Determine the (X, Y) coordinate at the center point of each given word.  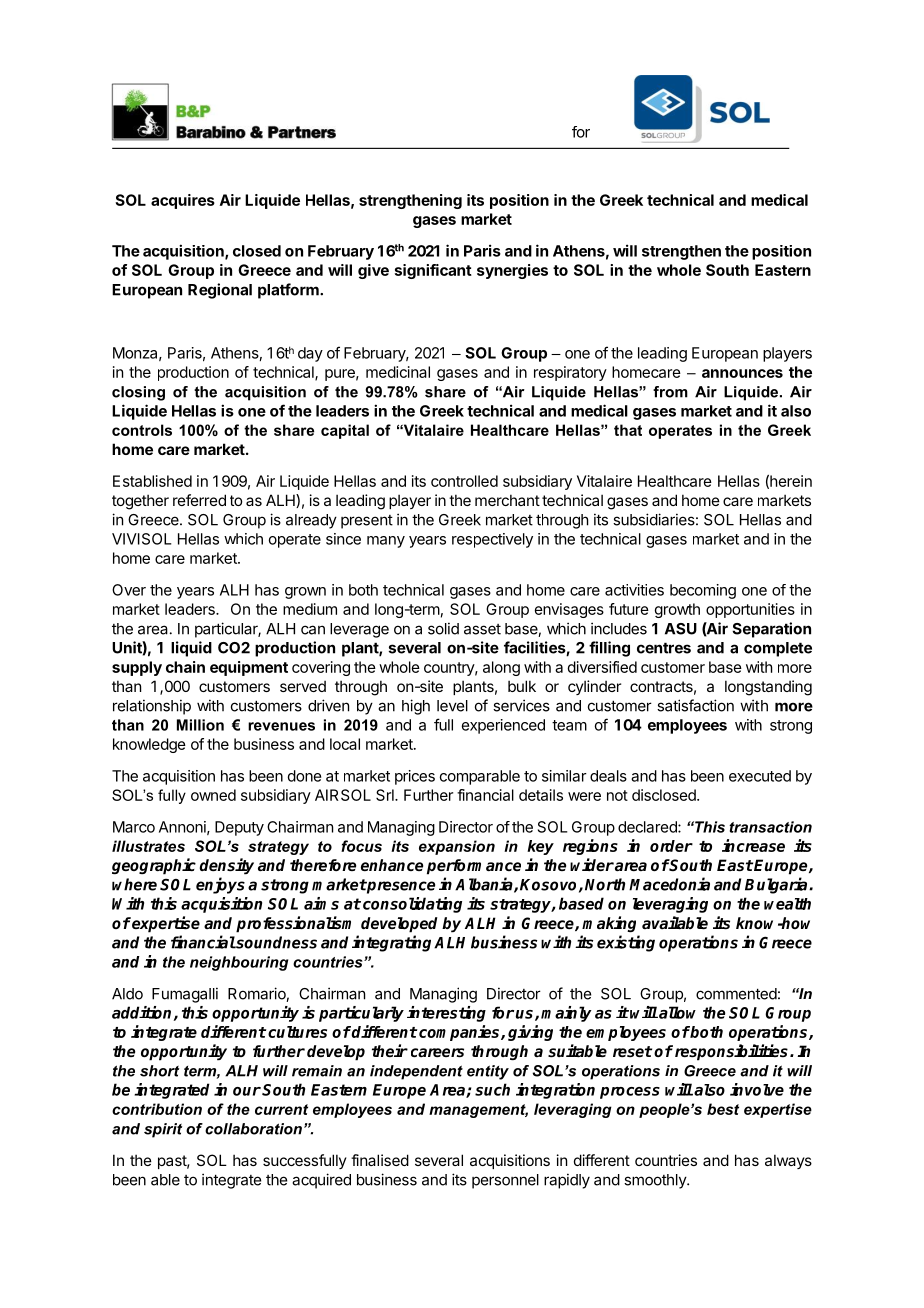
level (452, 706)
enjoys (220, 885)
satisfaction (695, 705)
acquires (183, 201)
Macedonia (669, 884)
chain (185, 667)
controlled (464, 481)
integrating (393, 943)
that (628, 430)
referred (199, 500)
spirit (163, 1130)
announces (742, 373)
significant (433, 271)
